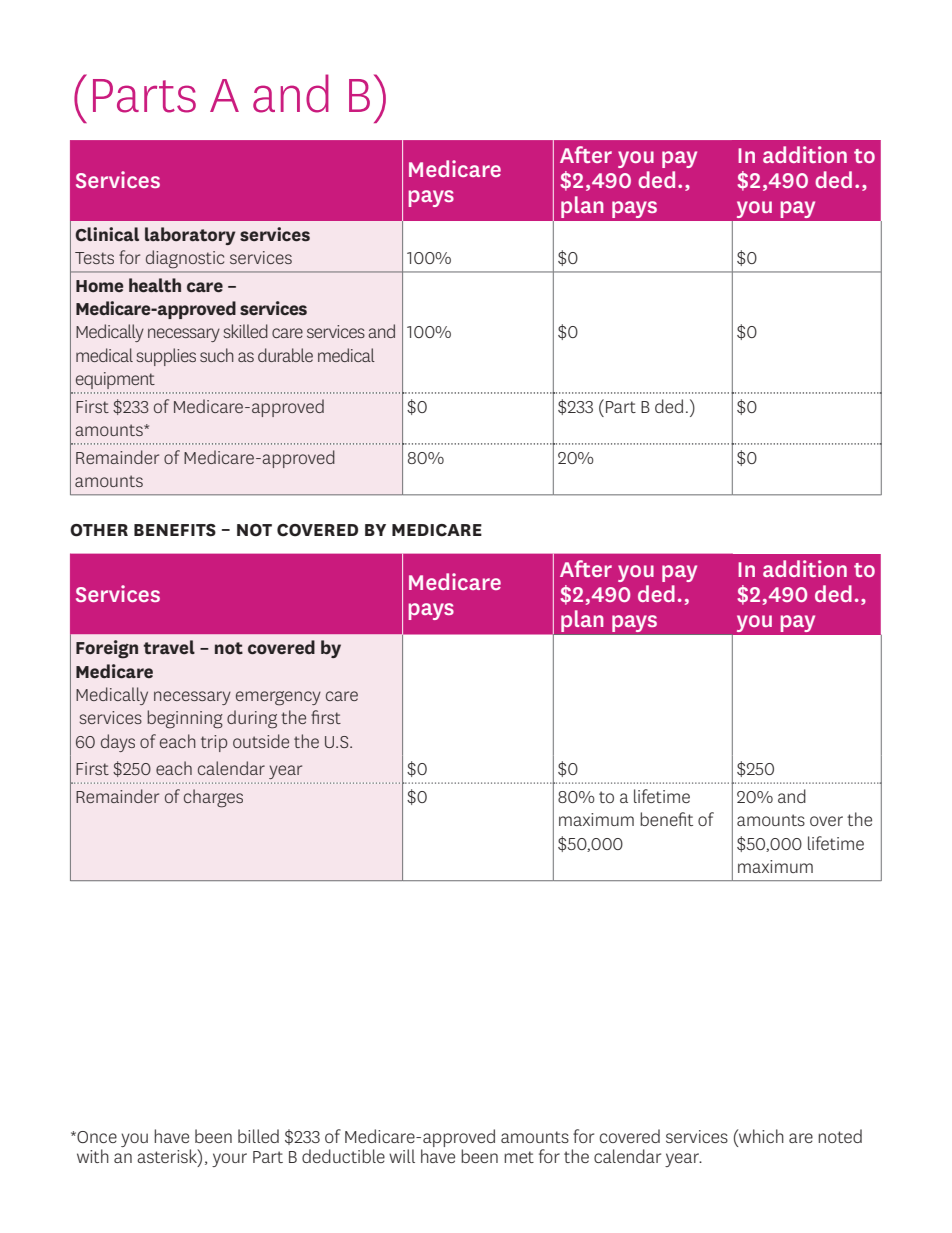 The width and height of the screenshot is (952, 1233). I want to click on outside, so click(261, 741).
